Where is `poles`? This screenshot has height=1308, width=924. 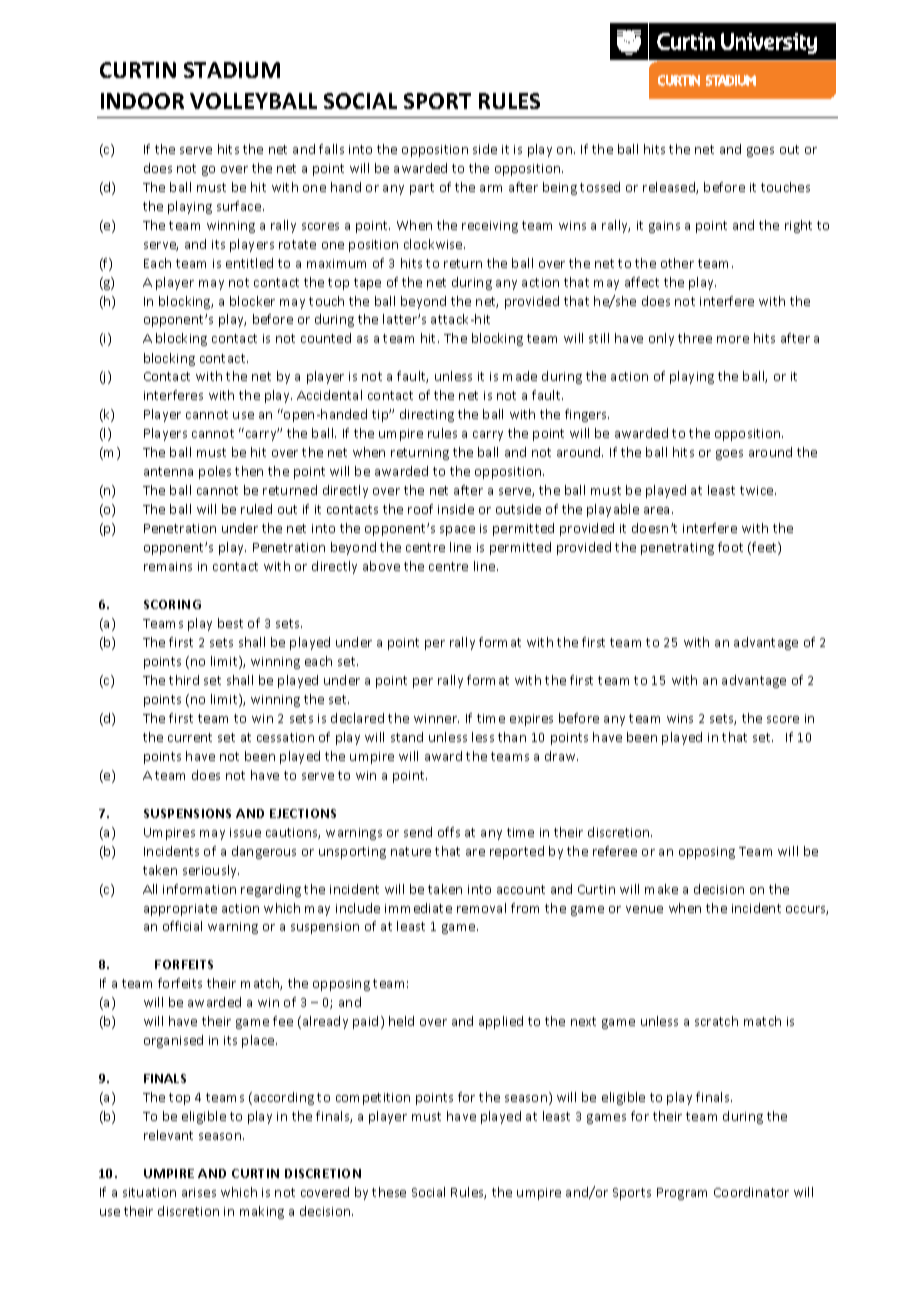
poles is located at coordinates (215, 472).
